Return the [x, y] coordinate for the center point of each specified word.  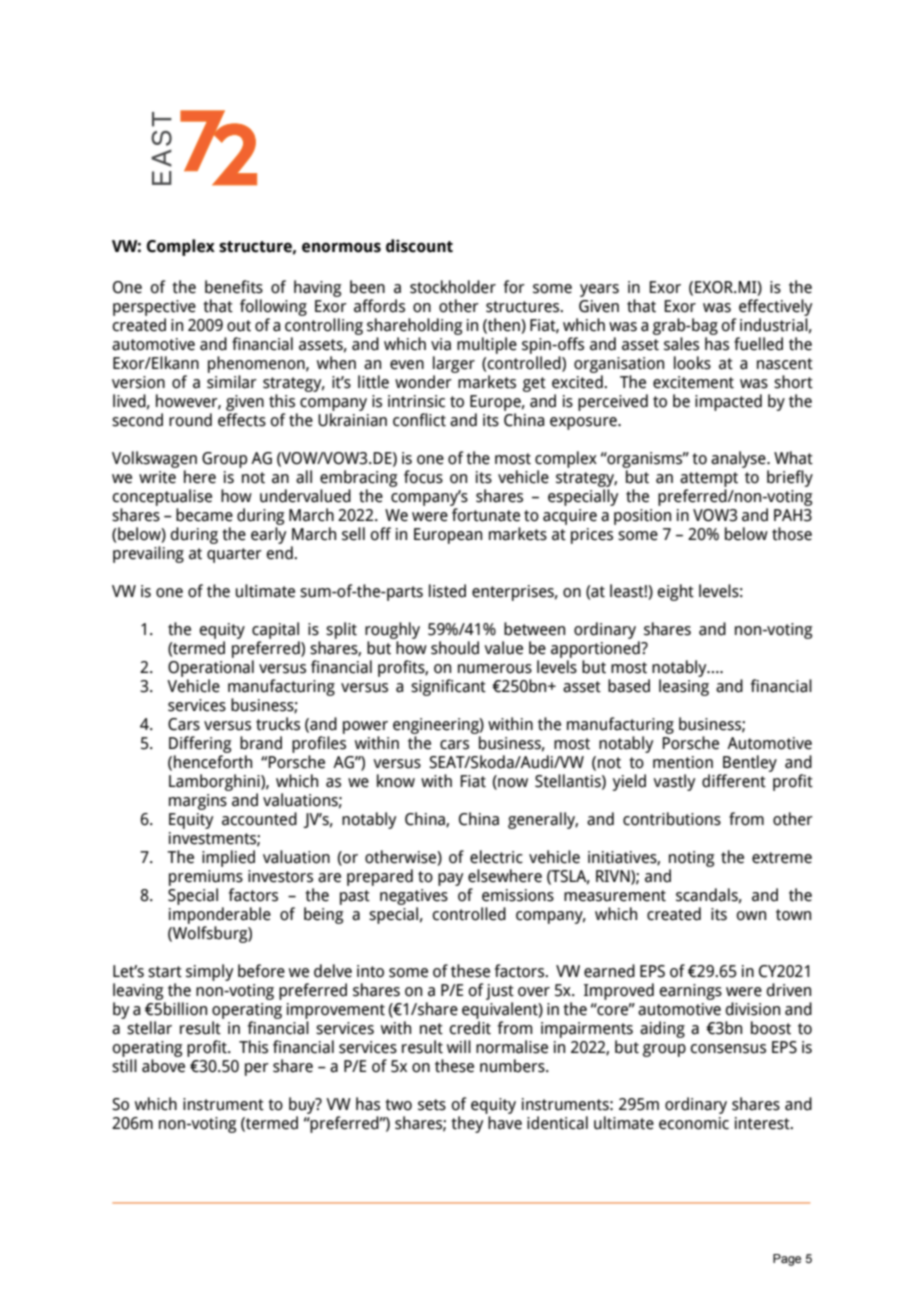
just [500, 992]
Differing [200, 744]
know [396, 781]
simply [209, 972]
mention [683, 762]
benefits [234, 287]
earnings [690, 992]
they [467, 1124]
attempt [709, 481]
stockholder [453, 287]
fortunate [486, 515]
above [163, 1066]
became [204, 515]
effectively [775, 307]
